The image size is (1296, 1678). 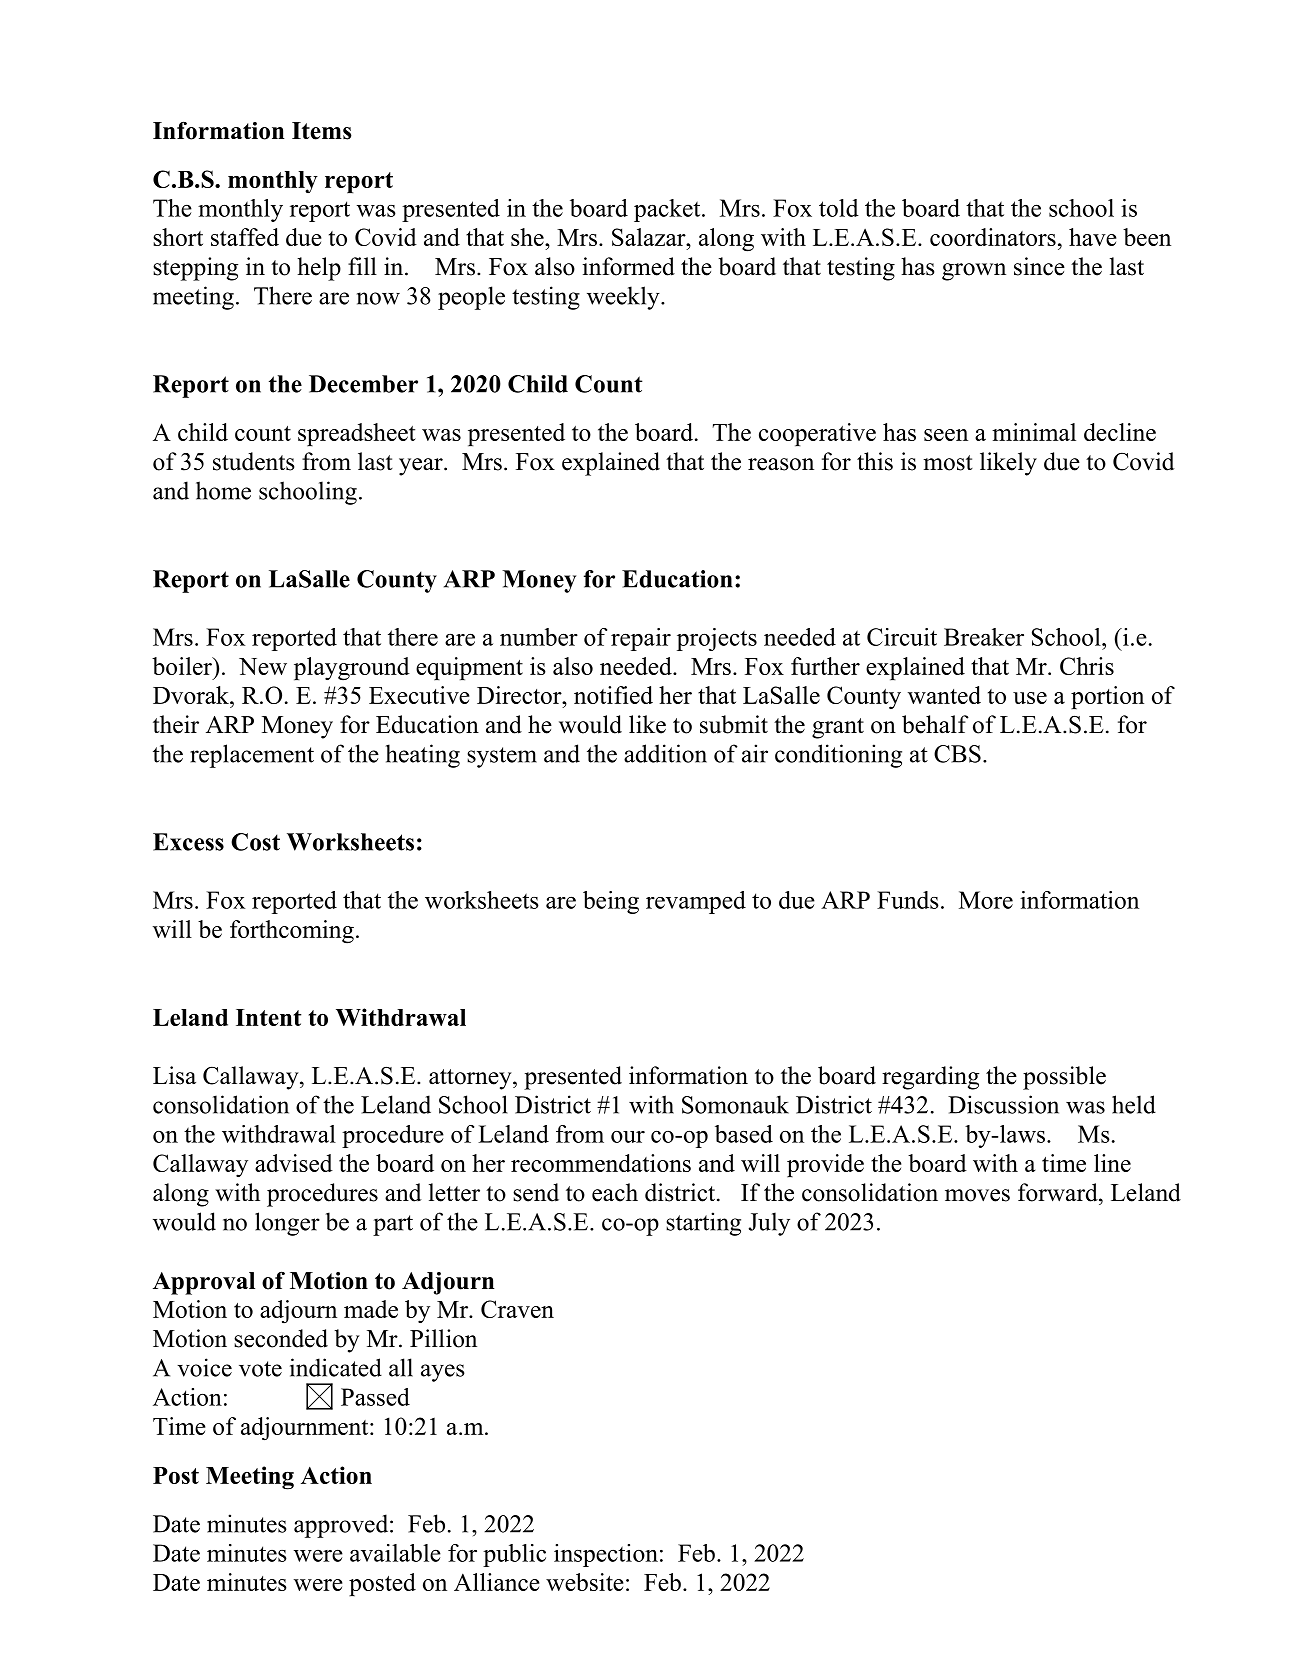 I want to click on repair, so click(x=641, y=639).
